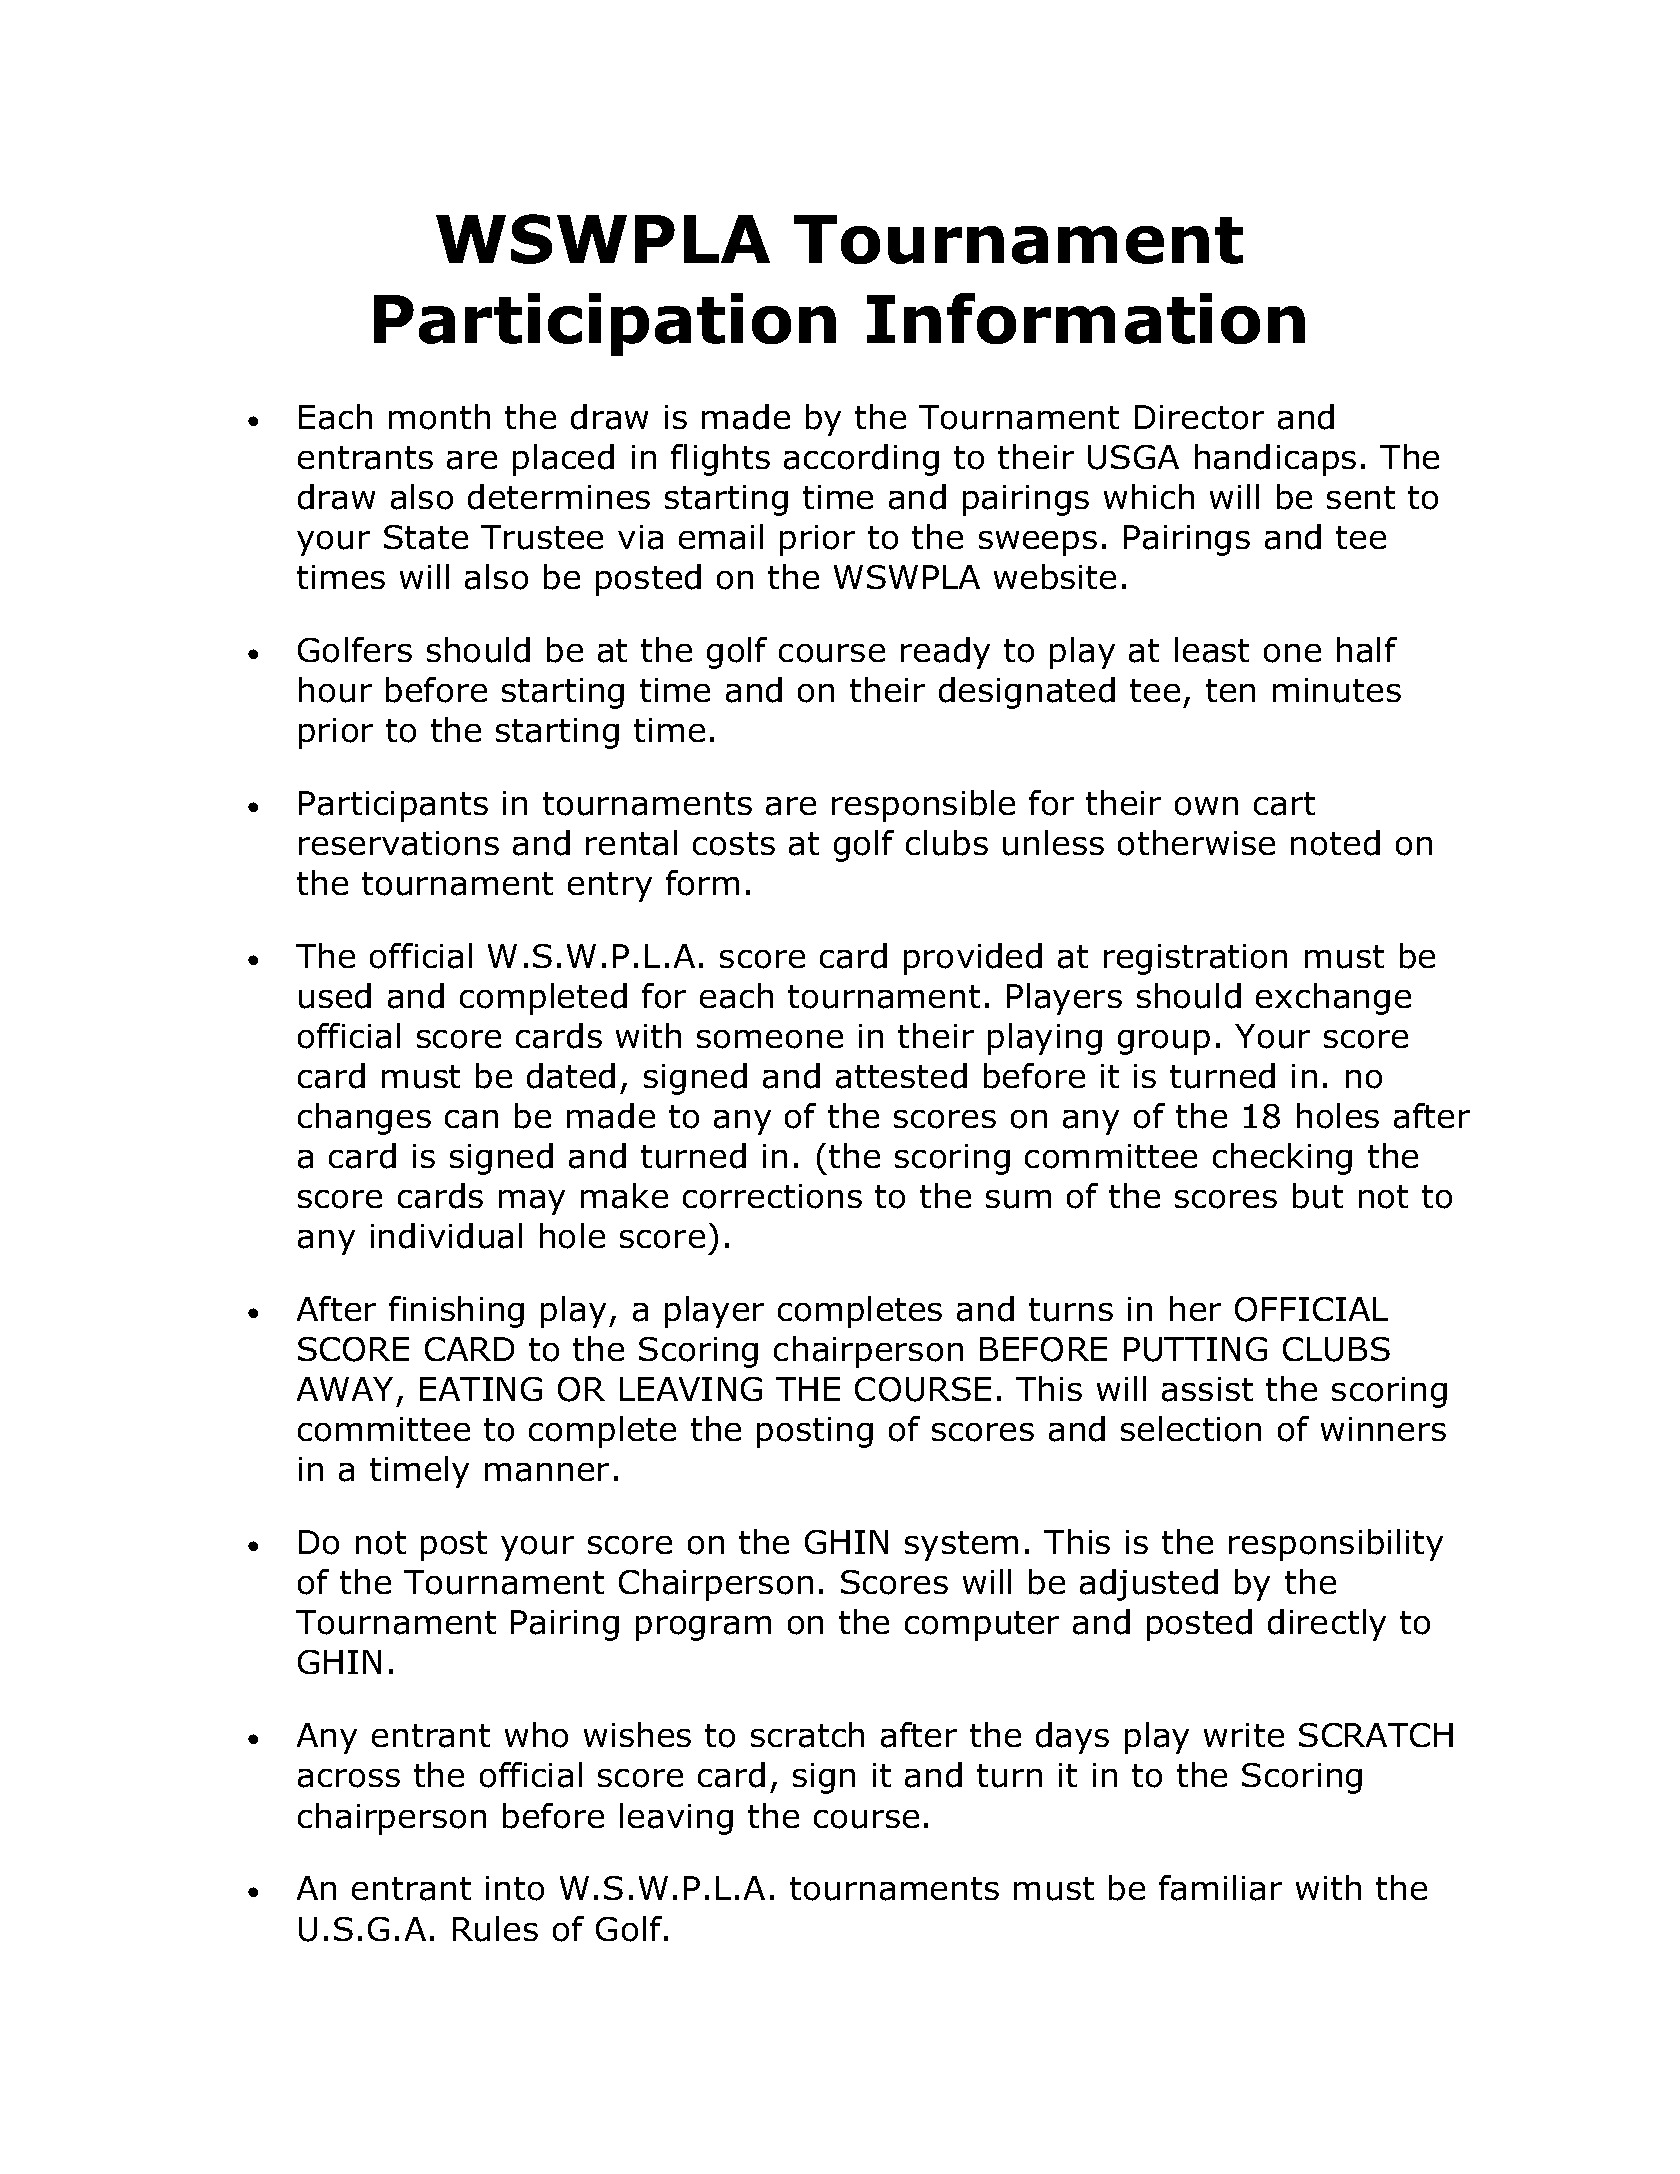 Image resolution: width=1680 pixels, height=2174 pixels. What do you see at coordinates (861, 460) in the screenshot?
I see `according` at bounding box center [861, 460].
